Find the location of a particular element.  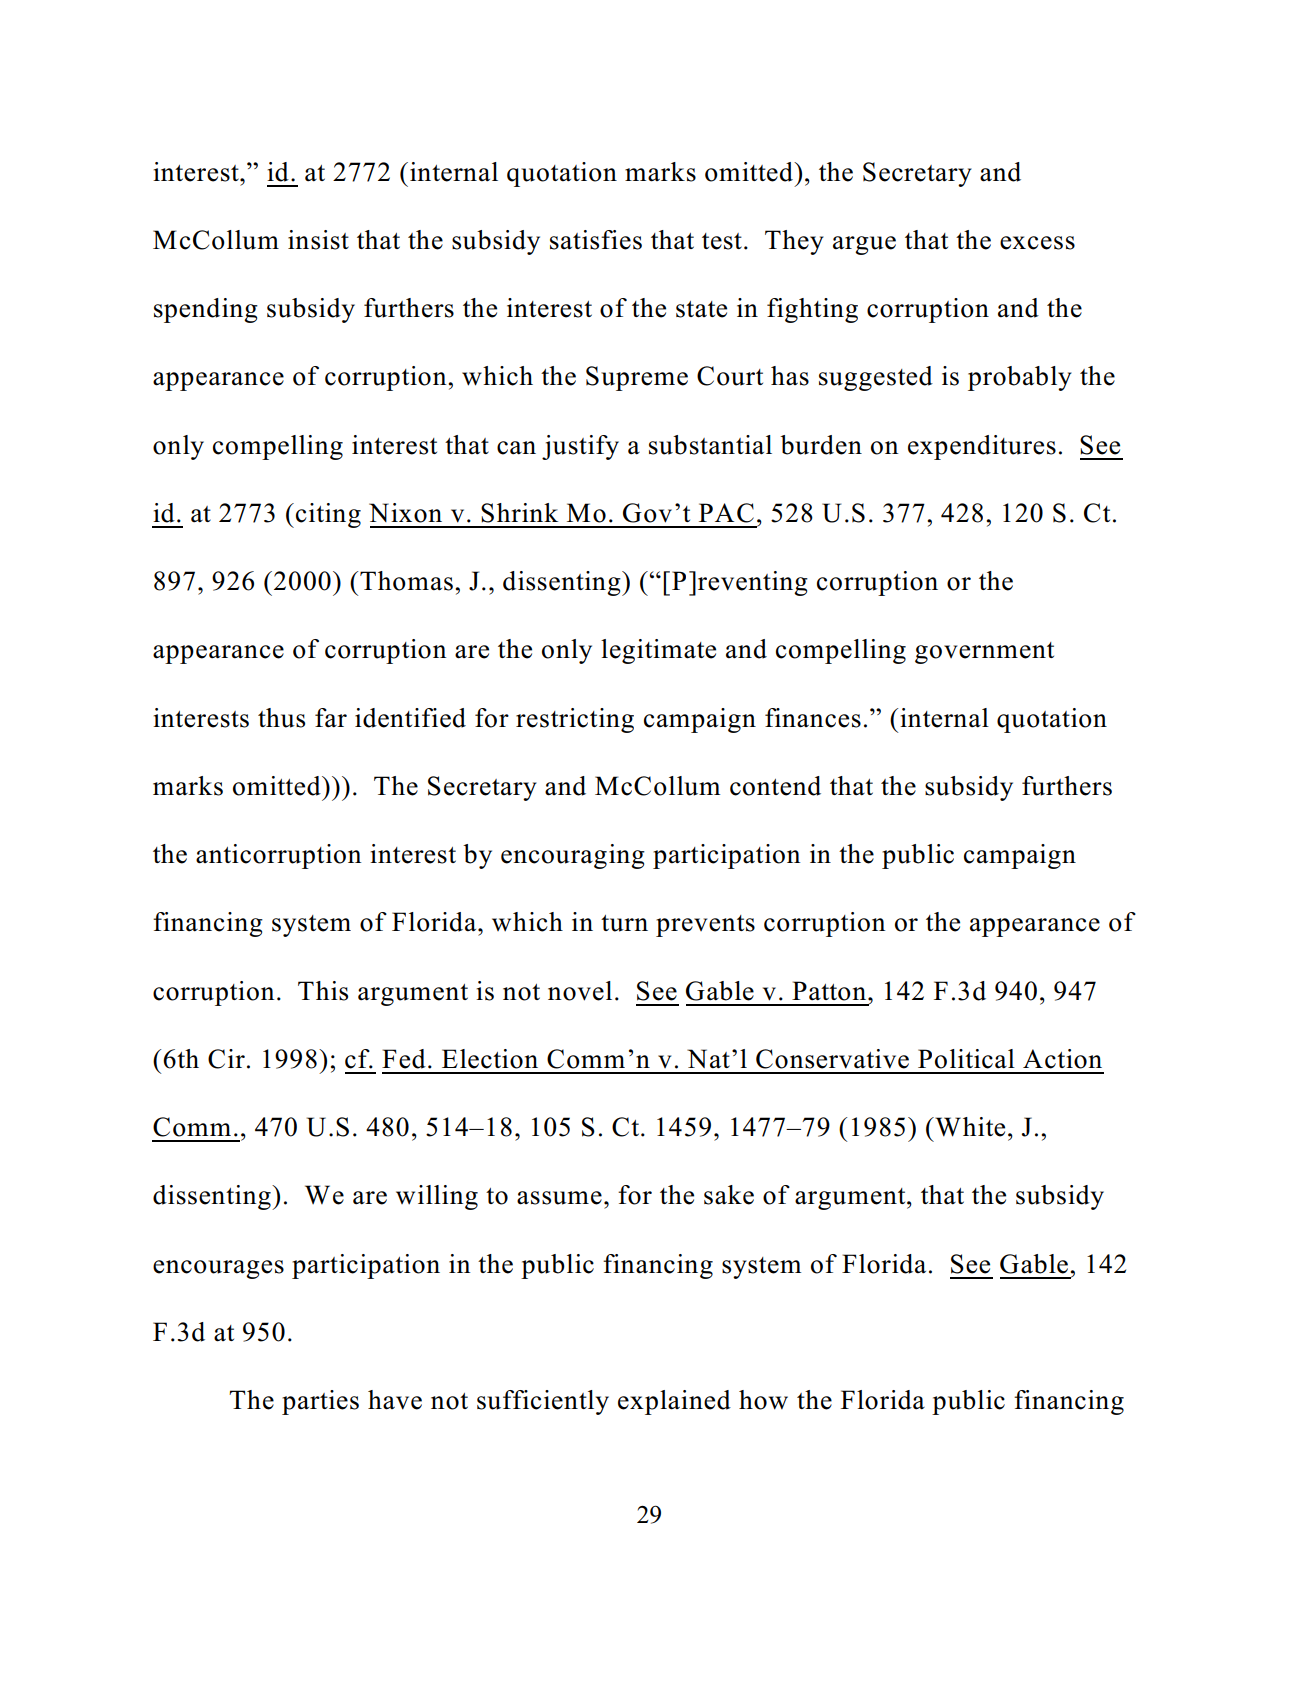

Political is located at coordinates (966, 1059).
